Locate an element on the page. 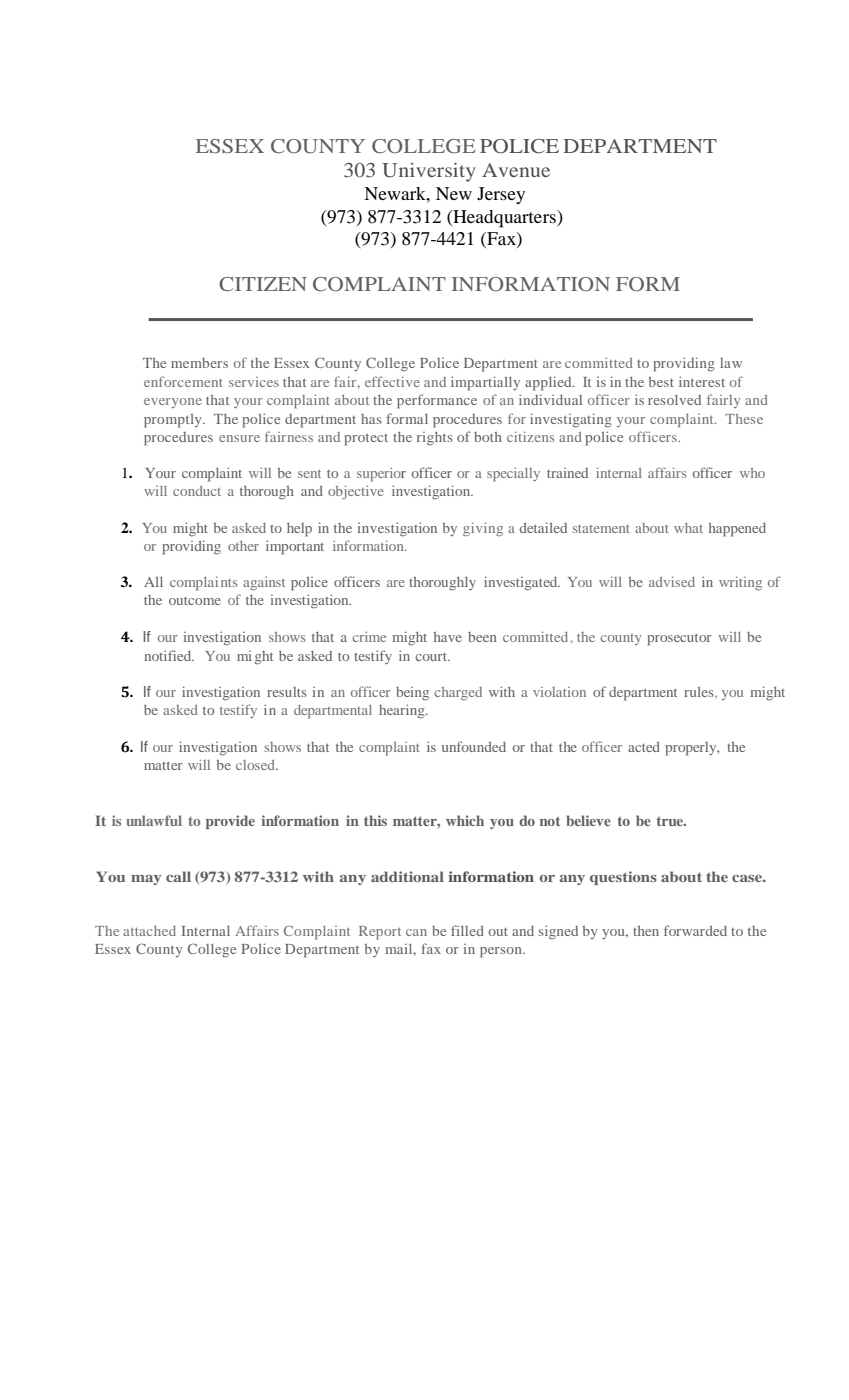 The width and height of the page is (849, 1400). Jersey is located at coordinates (501, 195).
